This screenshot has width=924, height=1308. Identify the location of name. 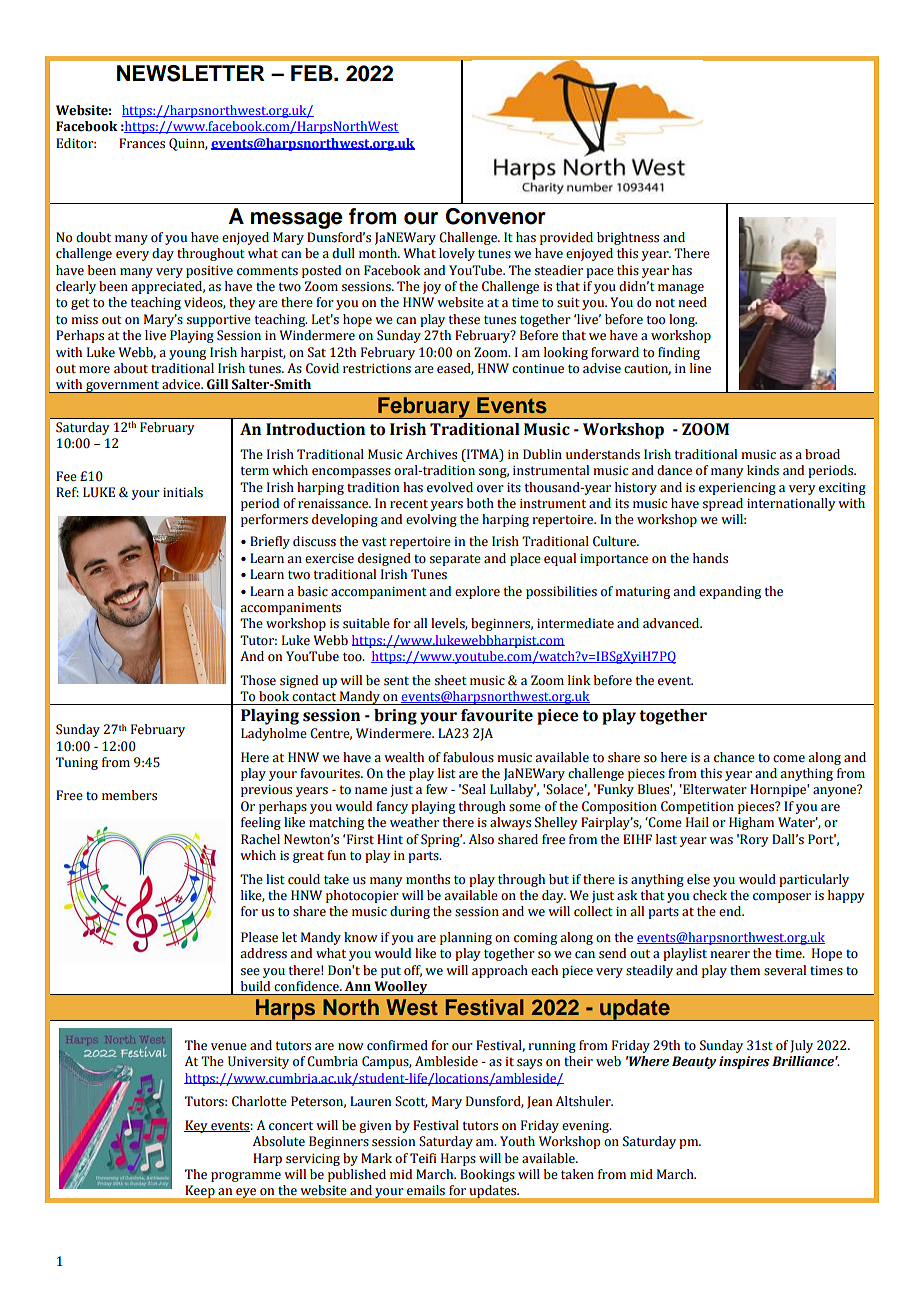
(371, 791).
